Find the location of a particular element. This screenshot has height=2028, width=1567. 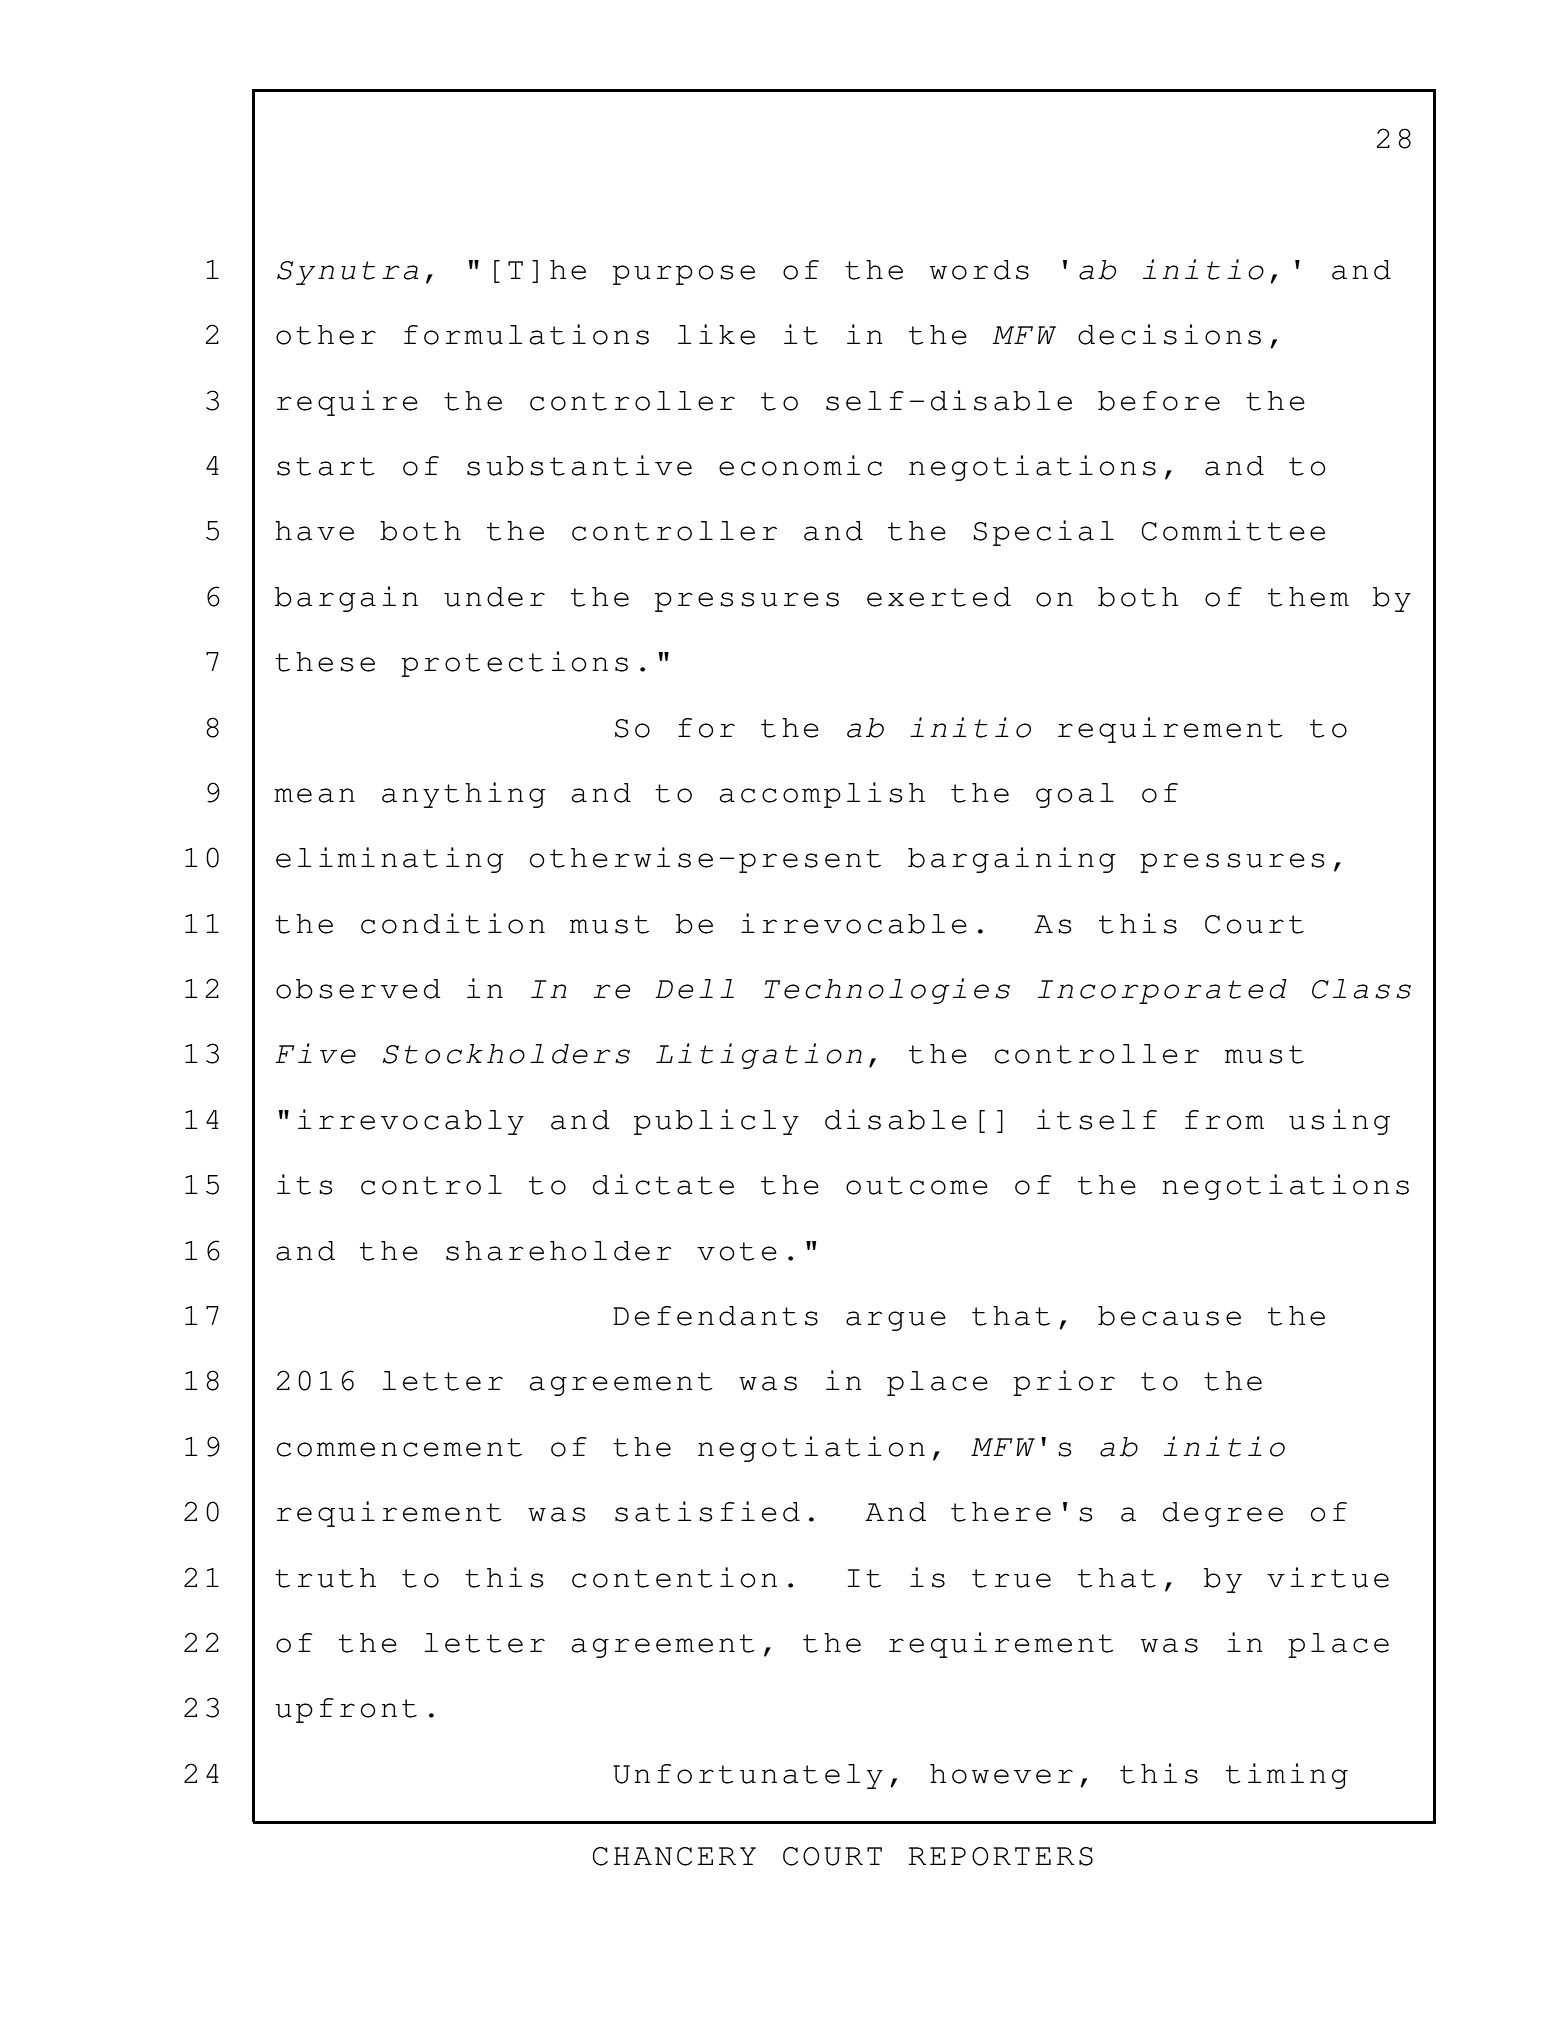

like is located at coordinates (716, 334).
